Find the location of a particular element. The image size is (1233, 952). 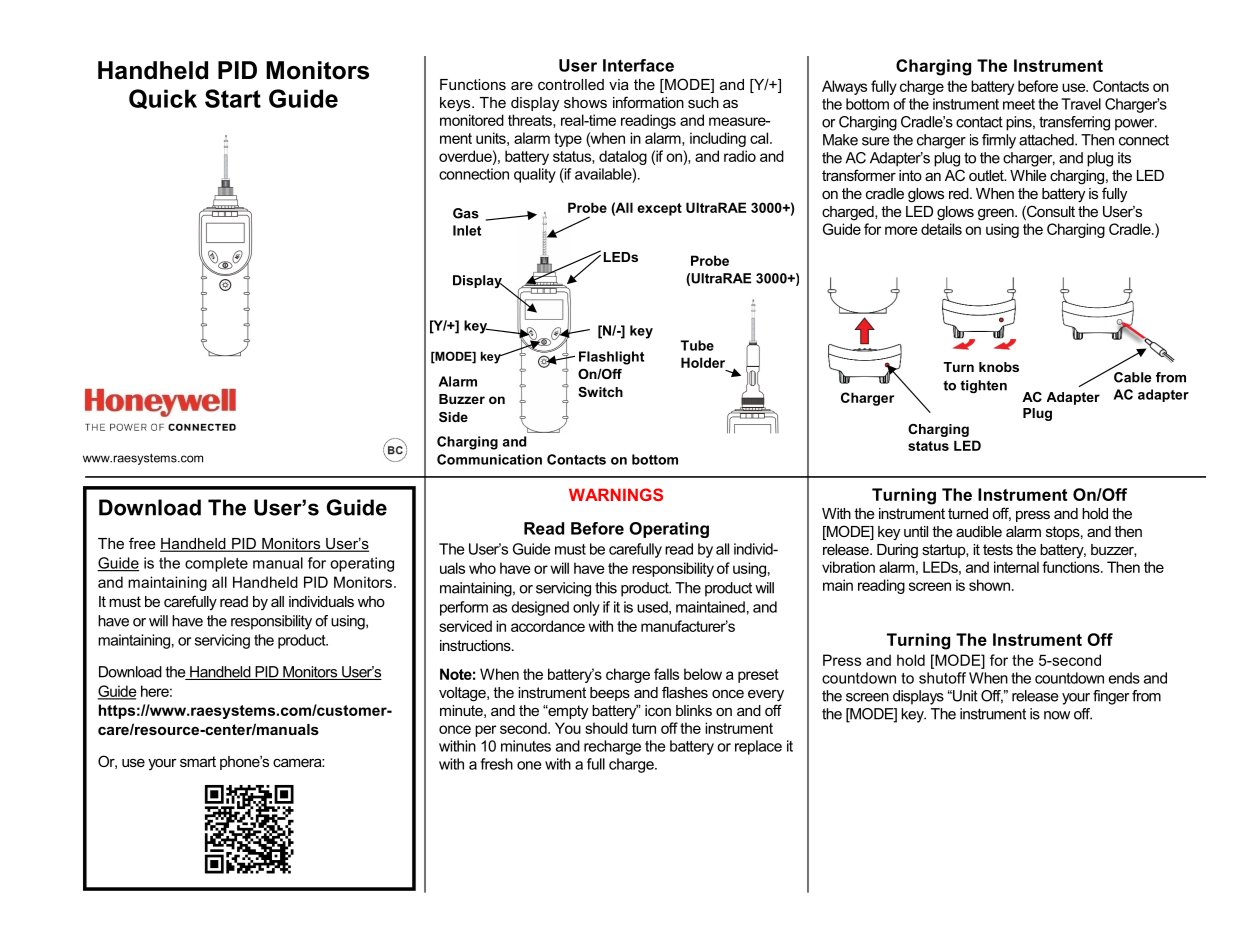

smart is located at coordinates (198, 761).
